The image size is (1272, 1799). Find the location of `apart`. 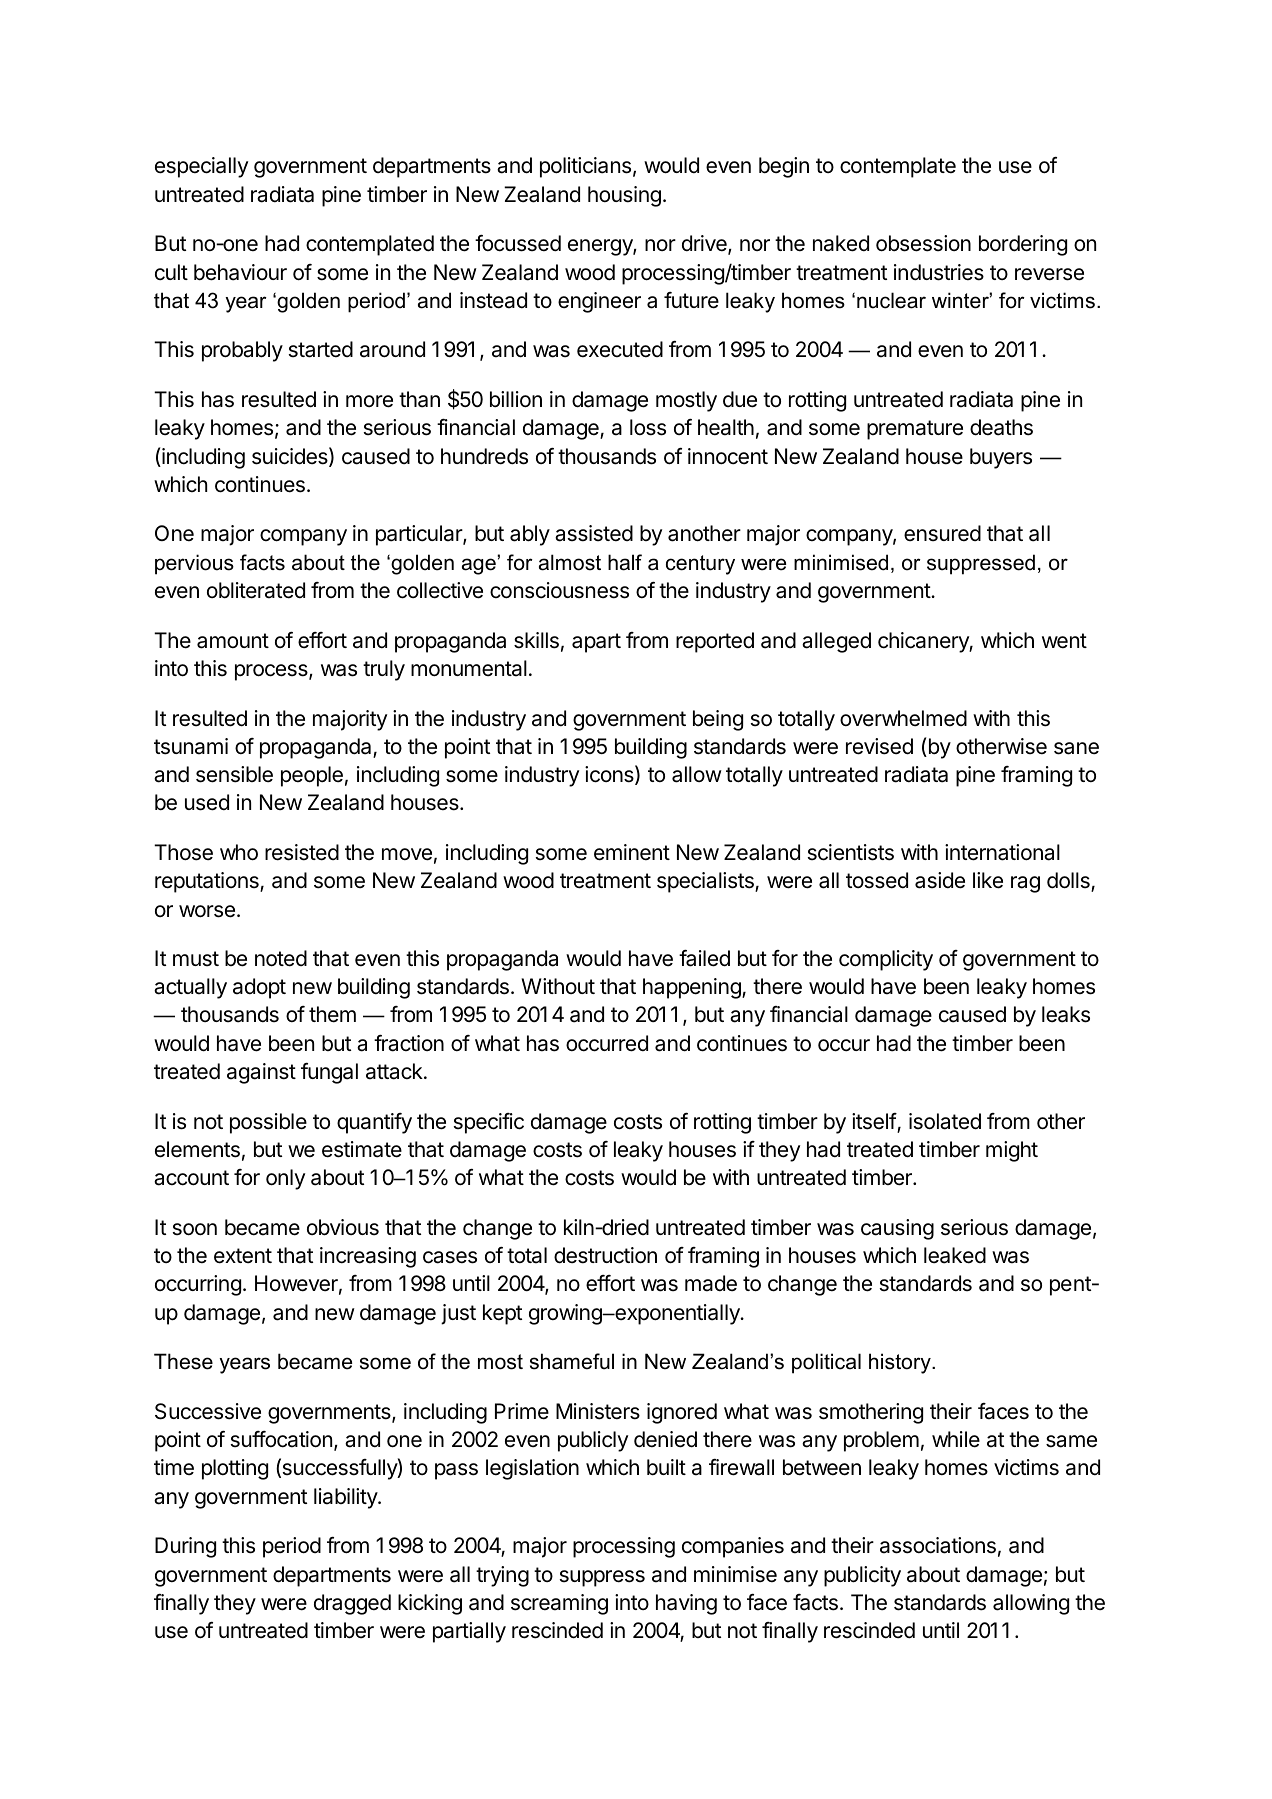

apart is located at coordinates (596, 643).
